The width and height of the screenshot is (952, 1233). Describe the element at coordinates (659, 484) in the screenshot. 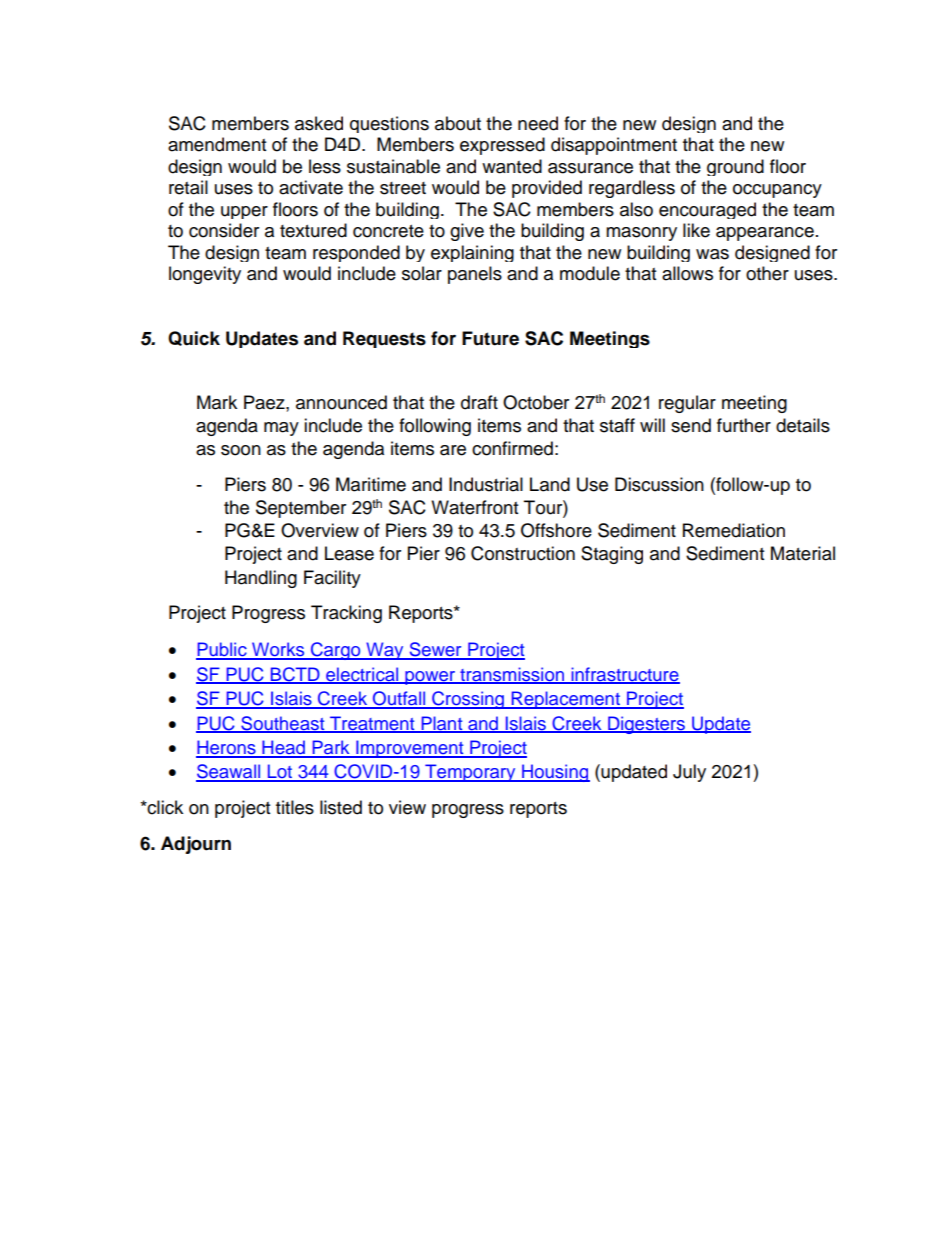

I see `Discussion` at that location.
